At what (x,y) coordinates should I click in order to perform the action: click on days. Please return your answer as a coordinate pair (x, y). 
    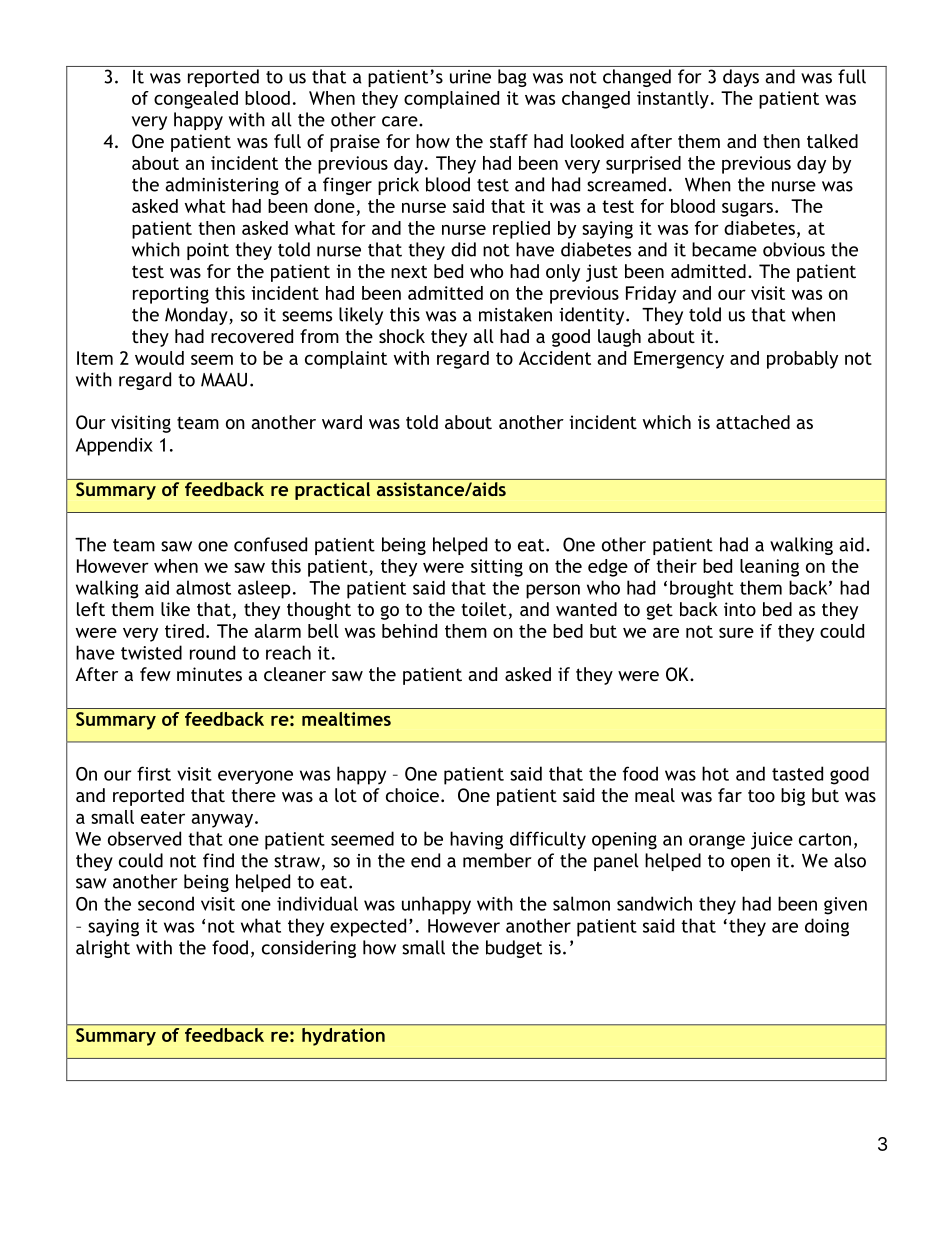
    Looking at the image, I should click on (741, 78).
